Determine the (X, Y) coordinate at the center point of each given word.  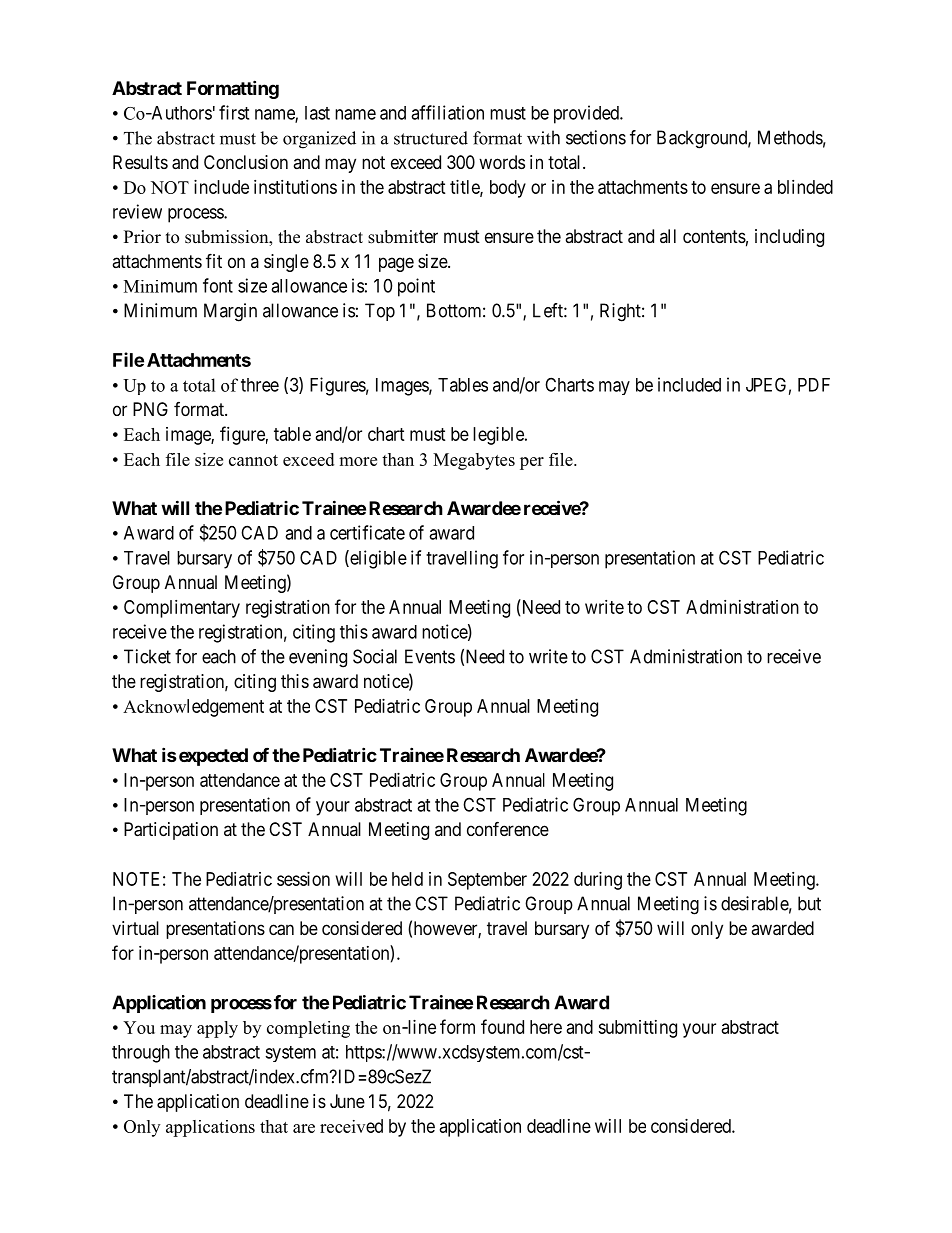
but (809, 903)
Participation (171, 831)
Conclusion (246, 162)
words (502, 162)
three (260, 385)
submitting (637, 1029)
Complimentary (182, 609)
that (274, 1126)
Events (430, 656)
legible (499, 436)
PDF (814, 385)
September (487, 881)
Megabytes (474, 461)
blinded (805, 187)
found (502, 1026)
